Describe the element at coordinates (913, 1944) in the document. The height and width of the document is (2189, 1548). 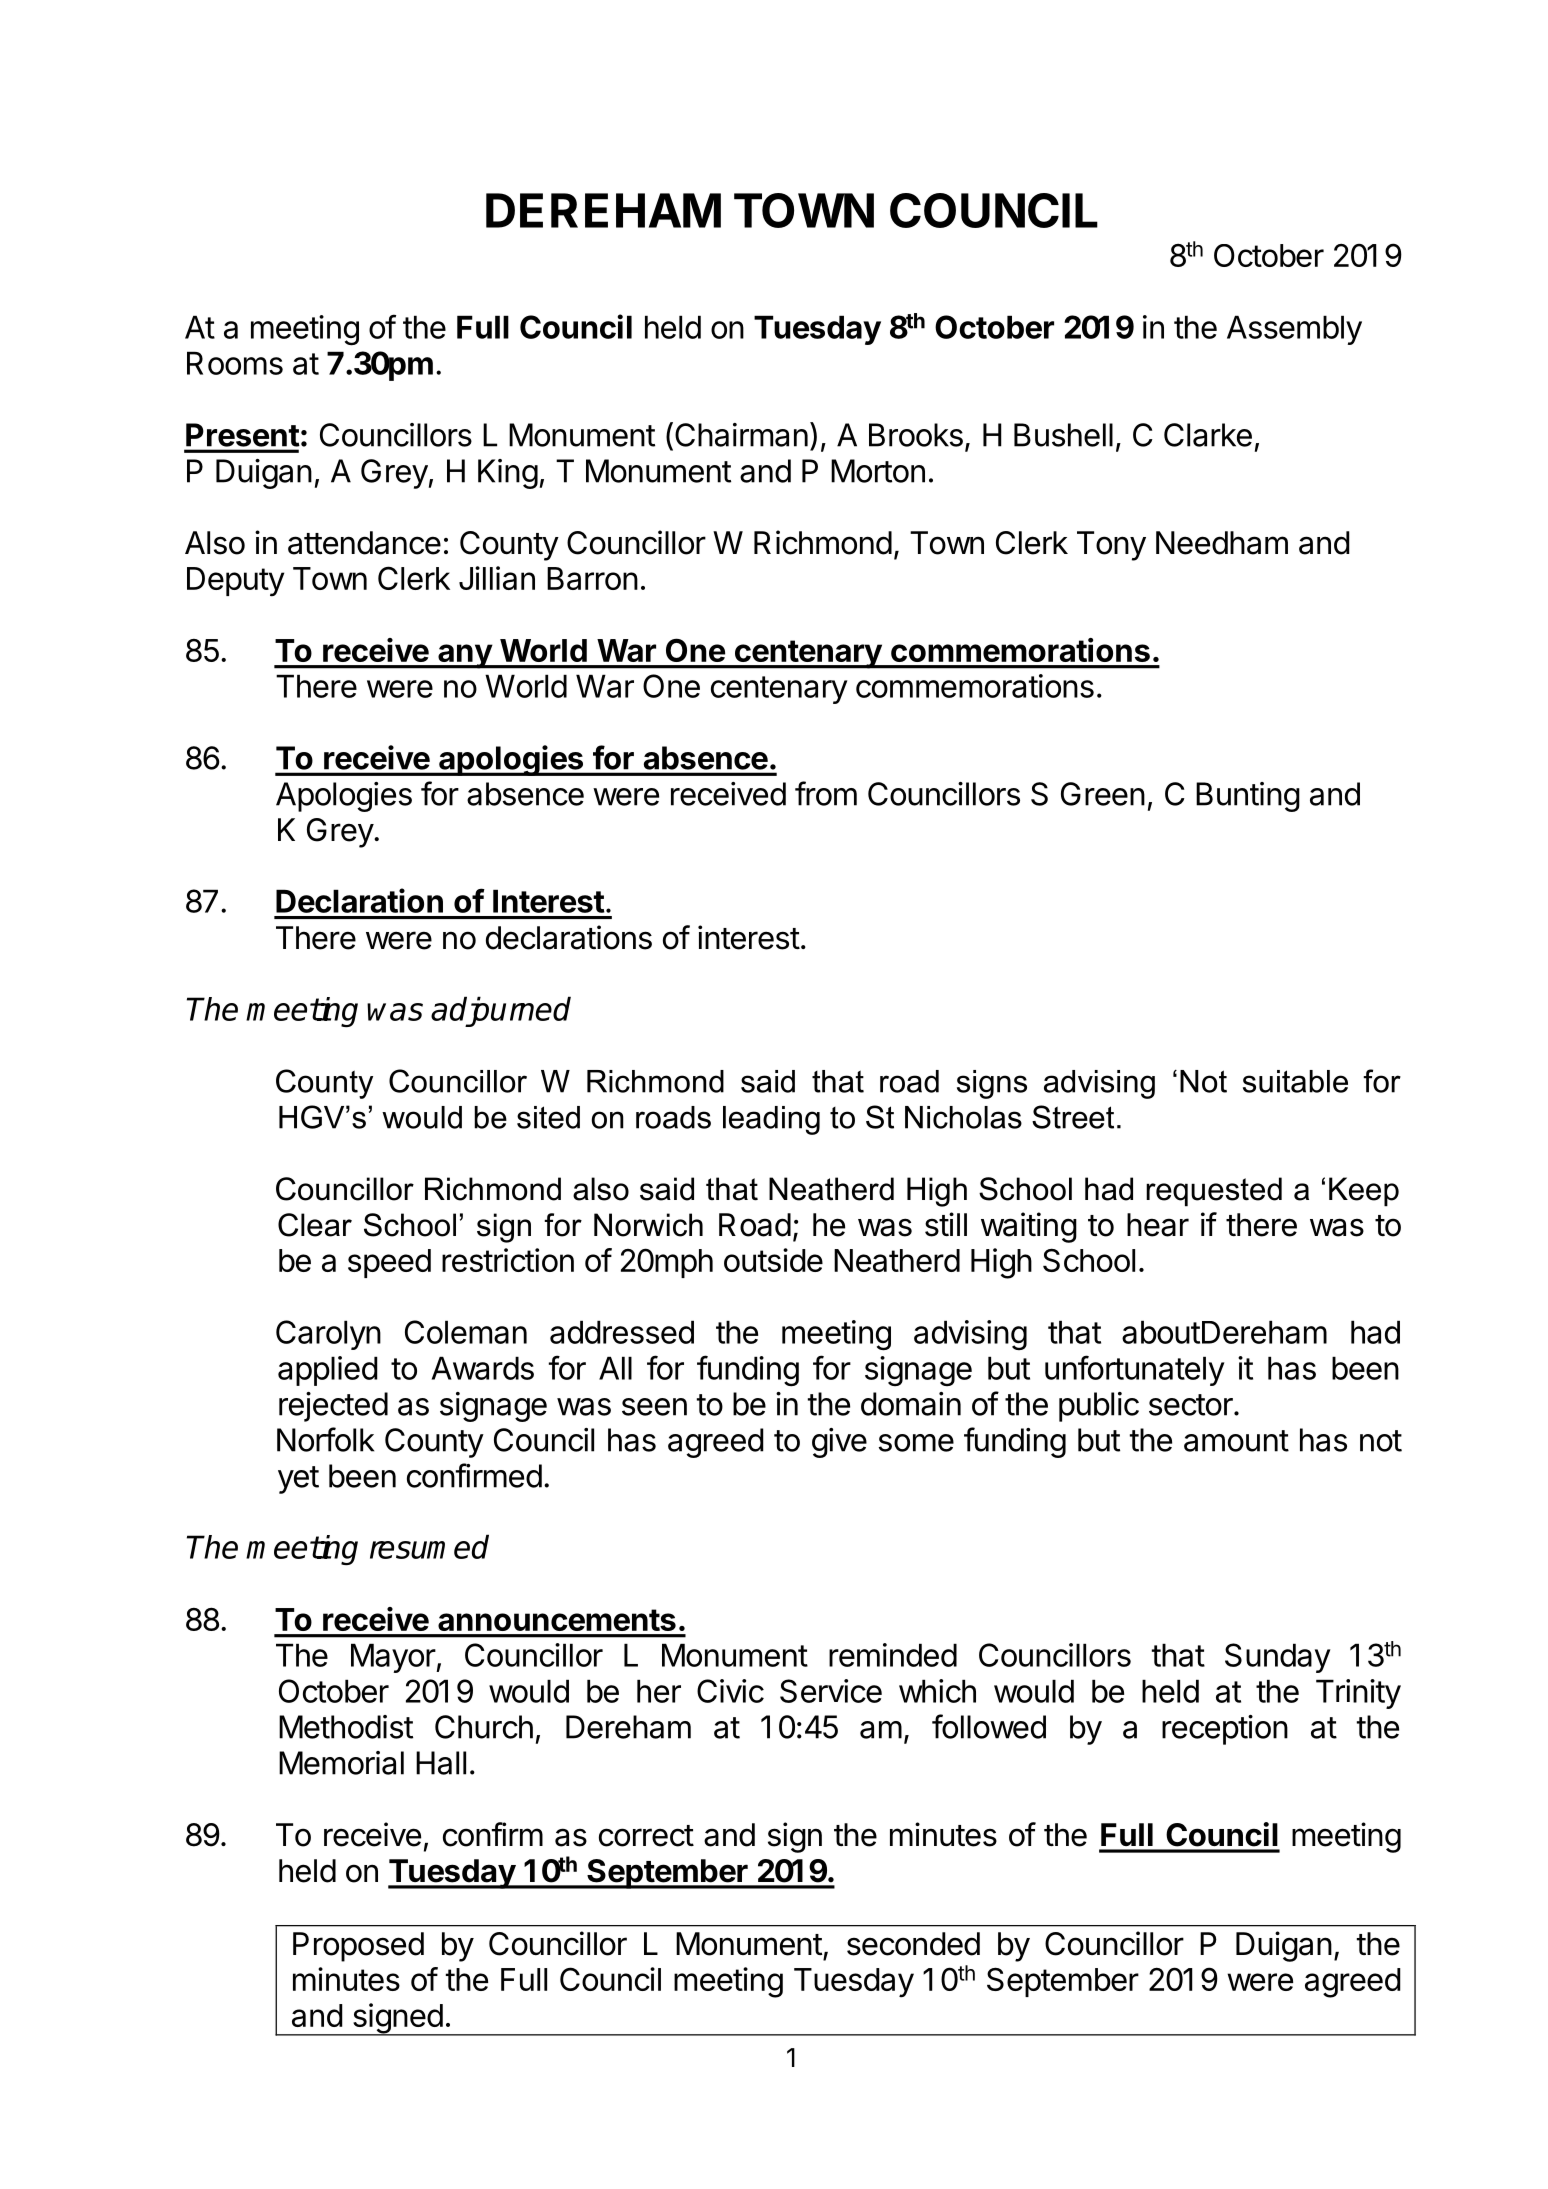
I see `seconded` at that location.
